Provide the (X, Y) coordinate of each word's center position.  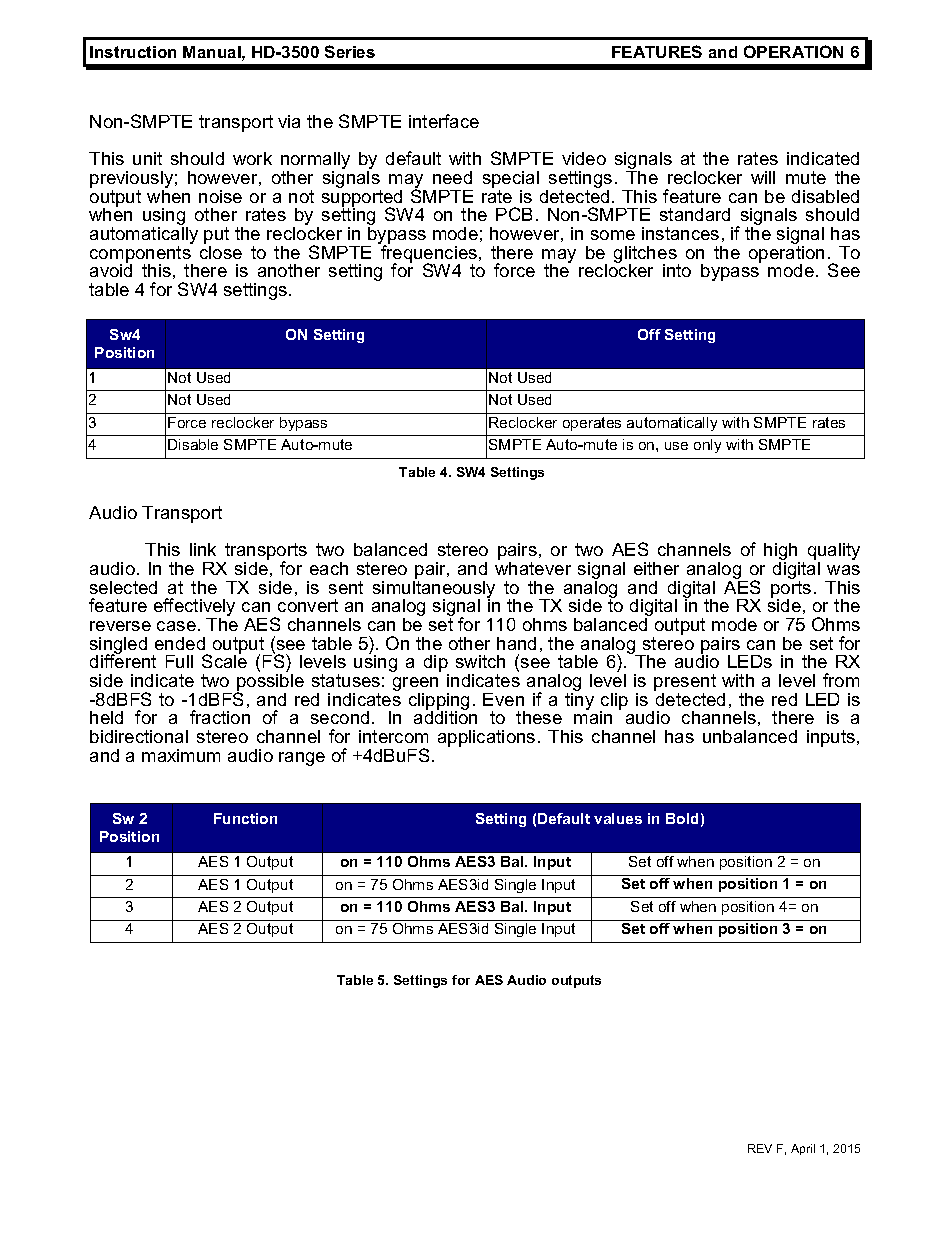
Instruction (133, 52)
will (763, 177)
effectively (194, 608)
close (221, 251)
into (677, 270)
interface (444, 121)
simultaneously (434, 589)
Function (245, 818)
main (593, 716)
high (782, 553)
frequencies (429, 254)
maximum (181, 755)
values (618, 818)
